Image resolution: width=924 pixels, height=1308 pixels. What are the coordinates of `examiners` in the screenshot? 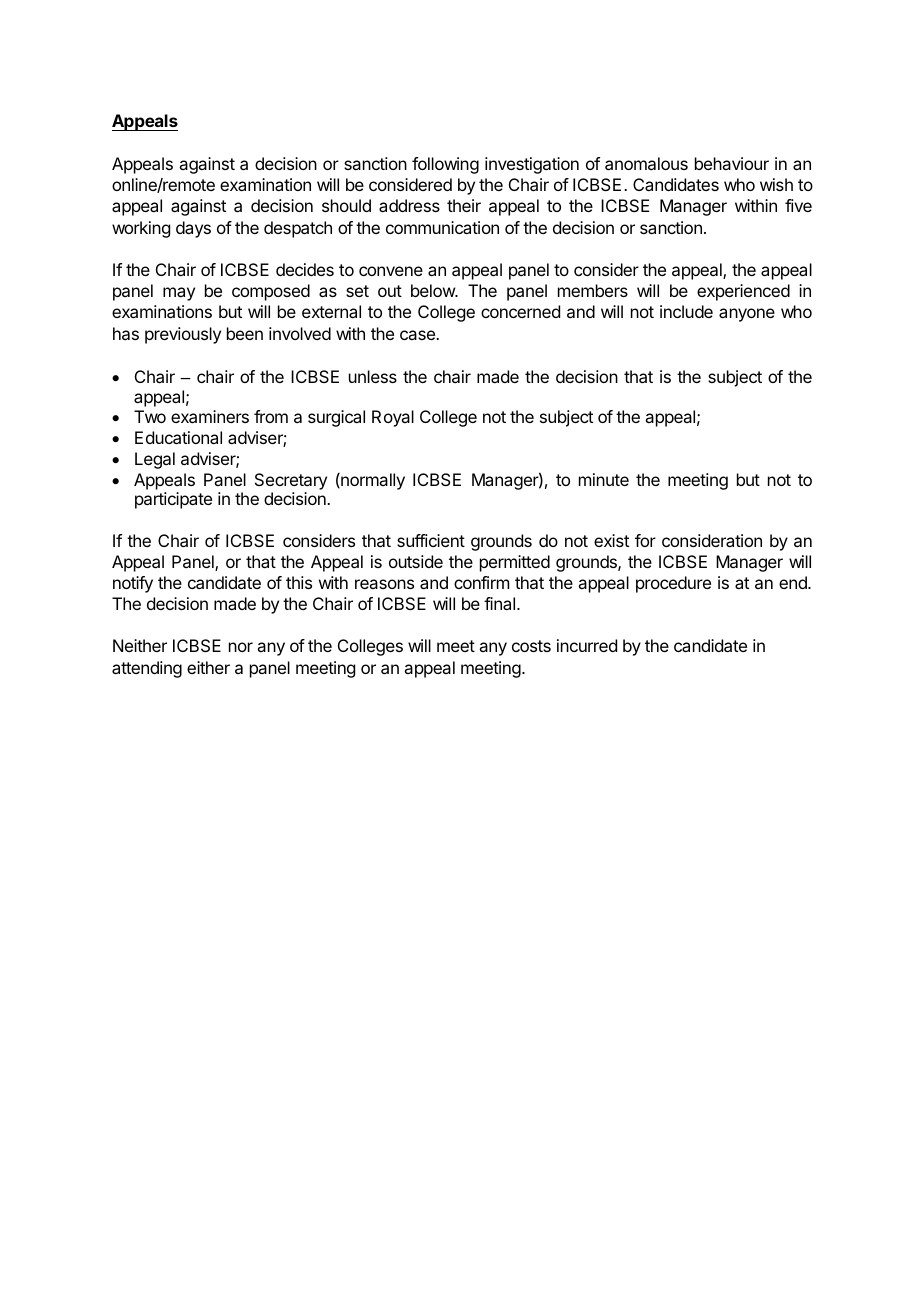 It's located at (210, 416).
